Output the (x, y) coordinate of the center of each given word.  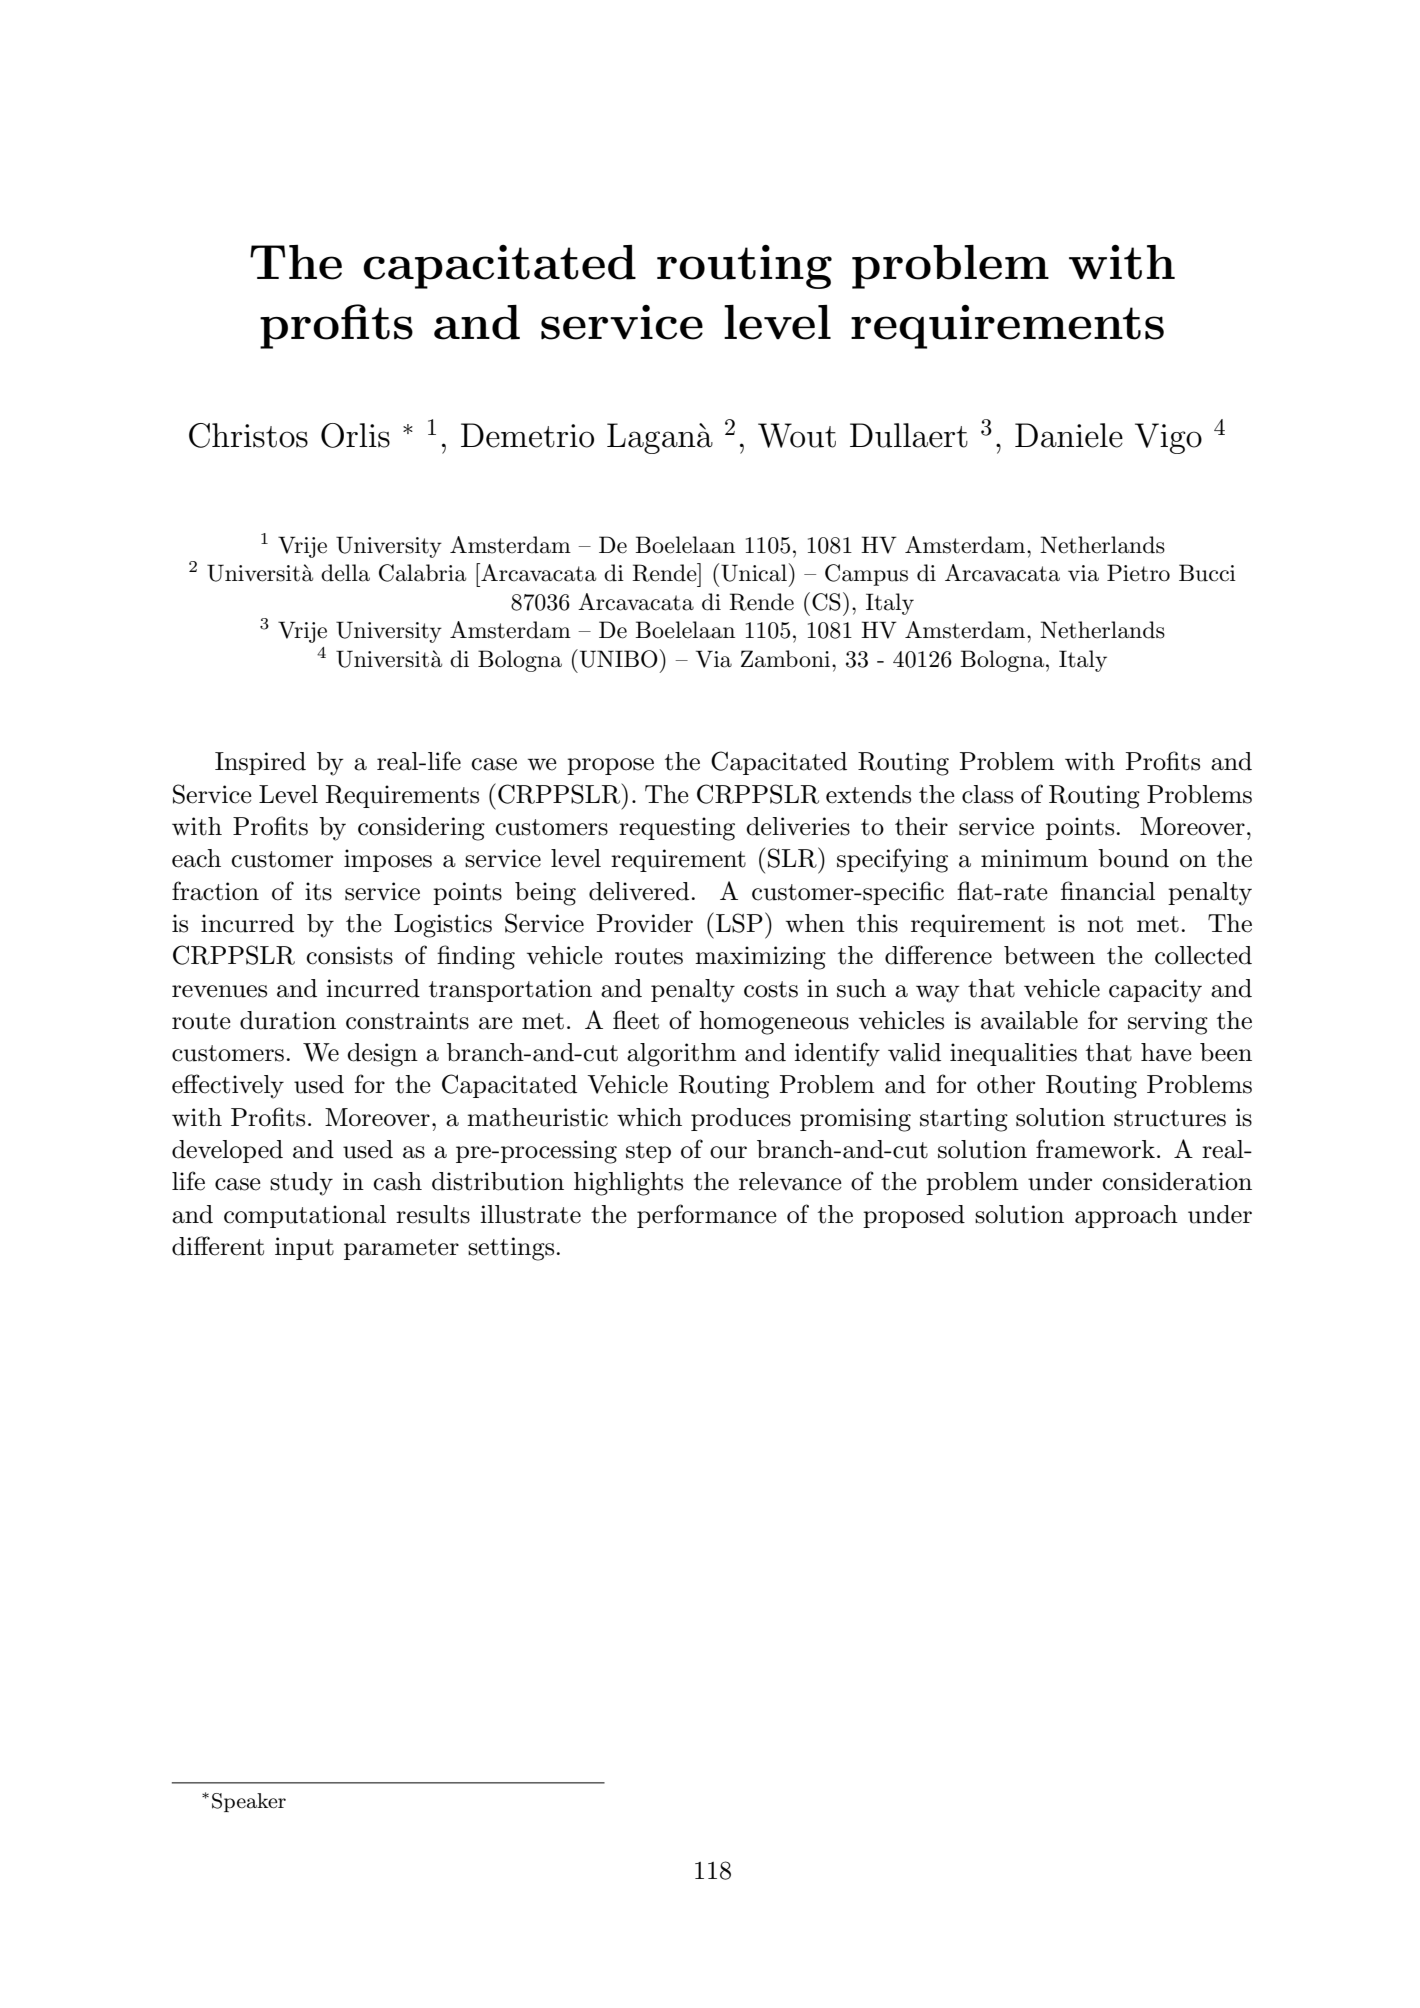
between (1049, 955)
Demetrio (527, 435)
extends (868, 794)
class (987, 794)
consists (349, 955)
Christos (248, 435)
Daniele (1069, 435)
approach (1126, 1216)
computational (305, 1216)
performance (707, 1216)
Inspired (260, 763)
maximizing (760, 958)
